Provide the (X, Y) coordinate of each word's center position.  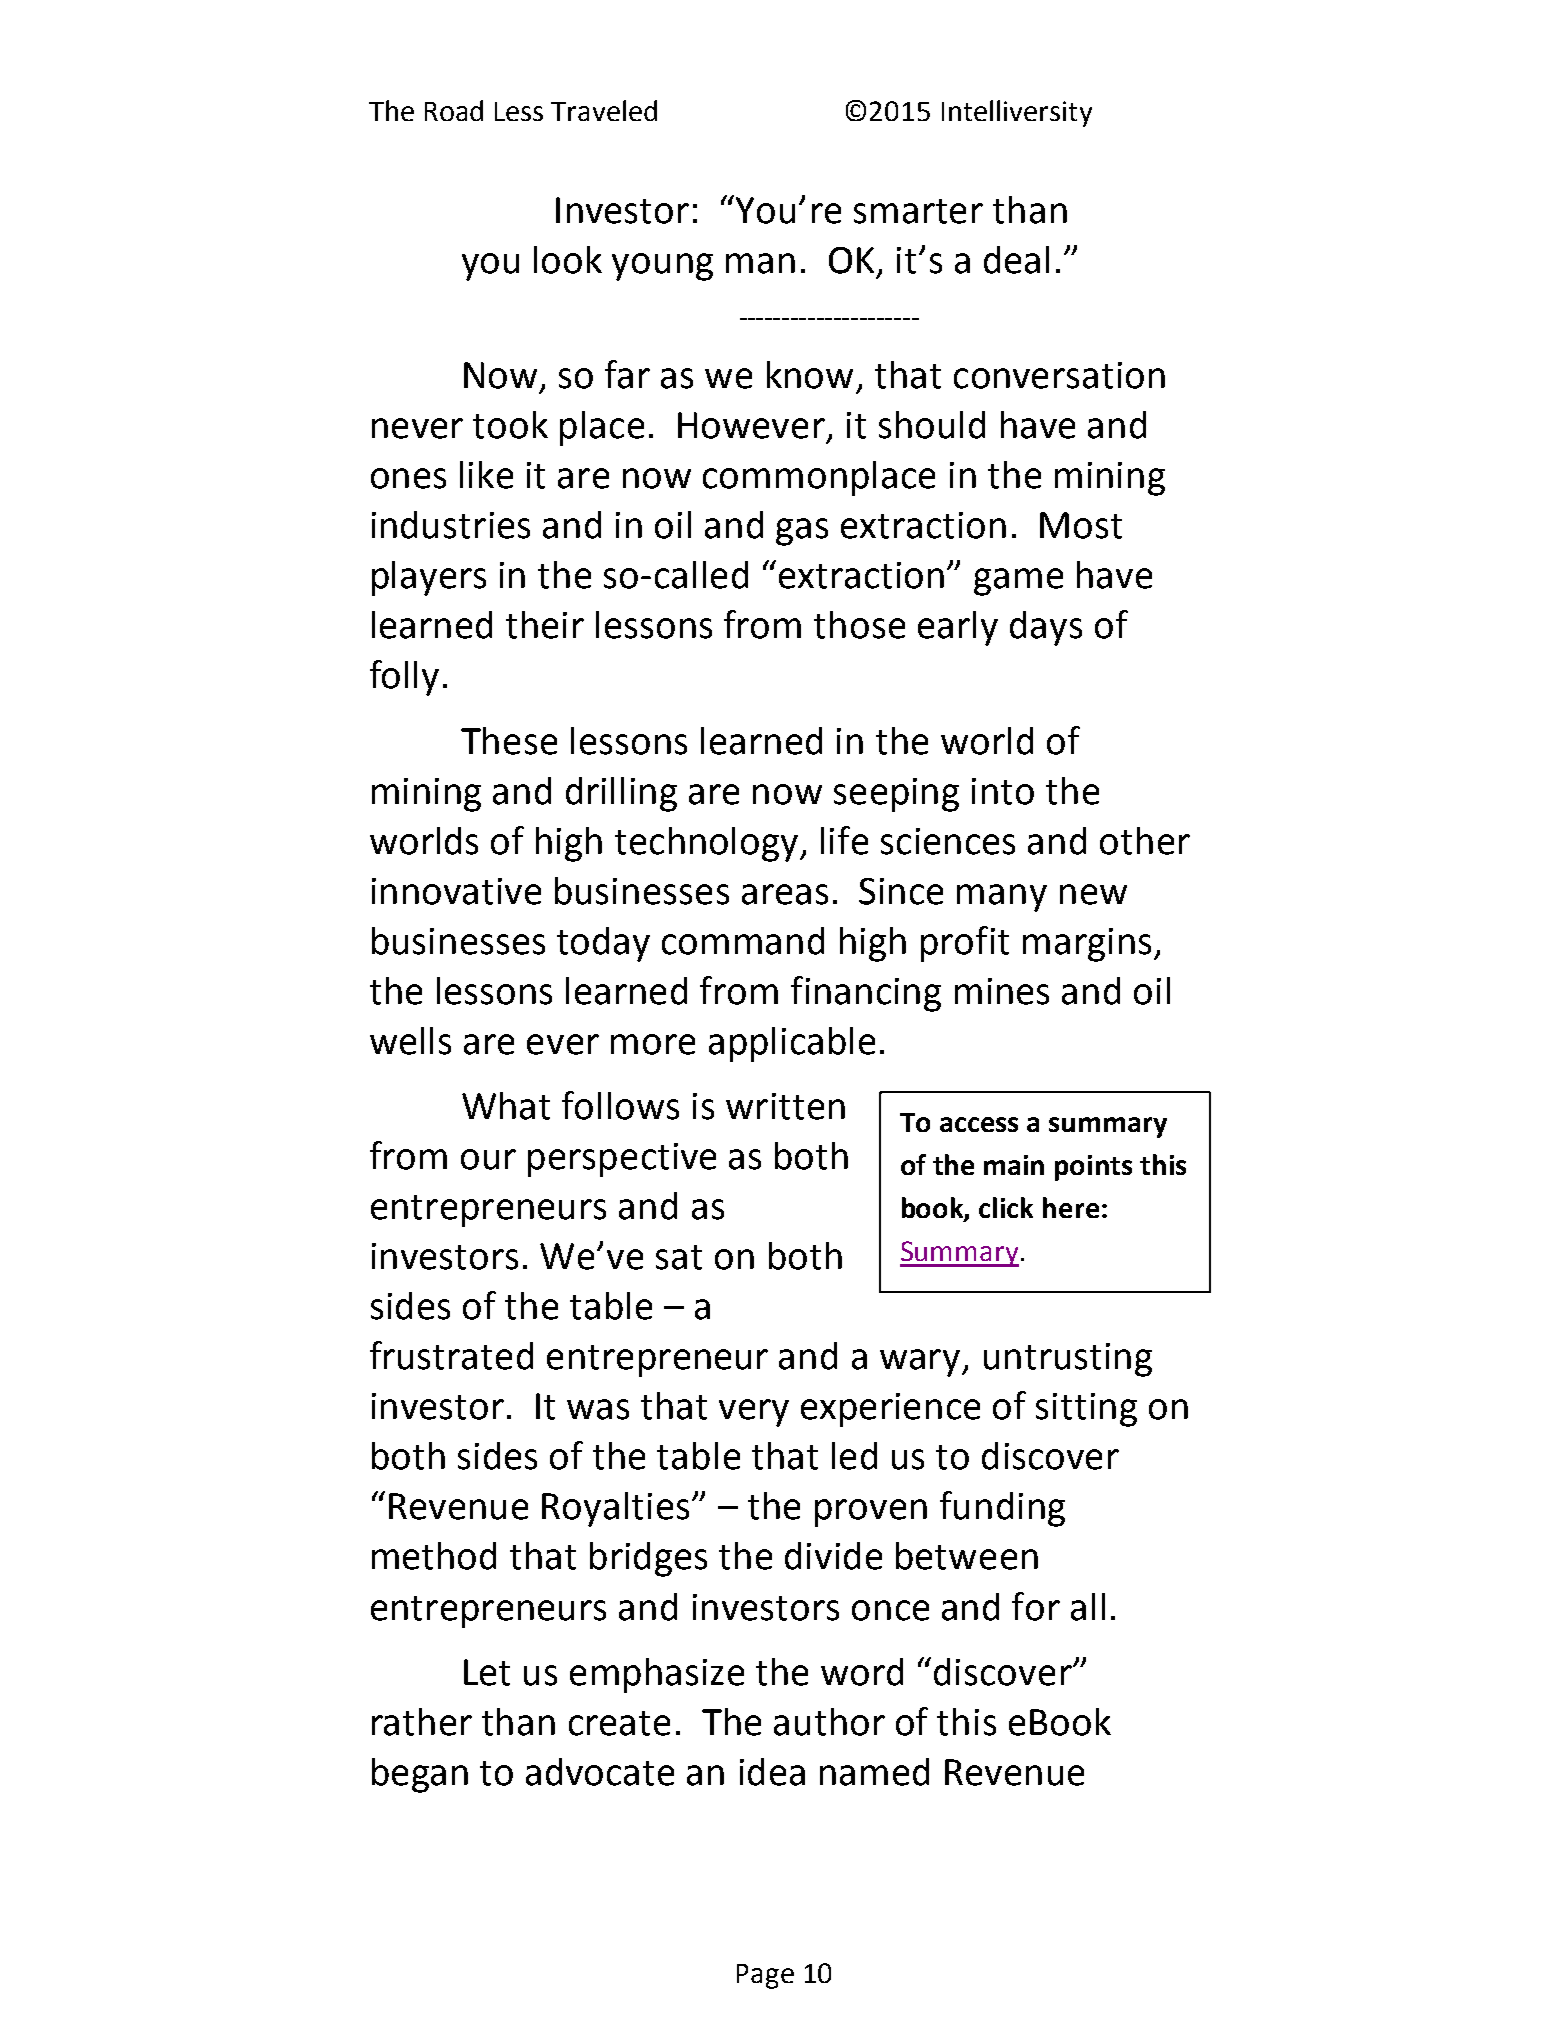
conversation (1059, 375)
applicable (792, 1044)
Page (765, 1976)
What (506, 1106)
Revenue (1014, 1772)
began (420, 1775)
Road (454, 110)
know (810, 375)
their (545, 625)
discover (1050, 1456)
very (754, 1413)
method (434, 1556)
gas (802, 532)
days (1046, 628)
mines (1002, 991)
